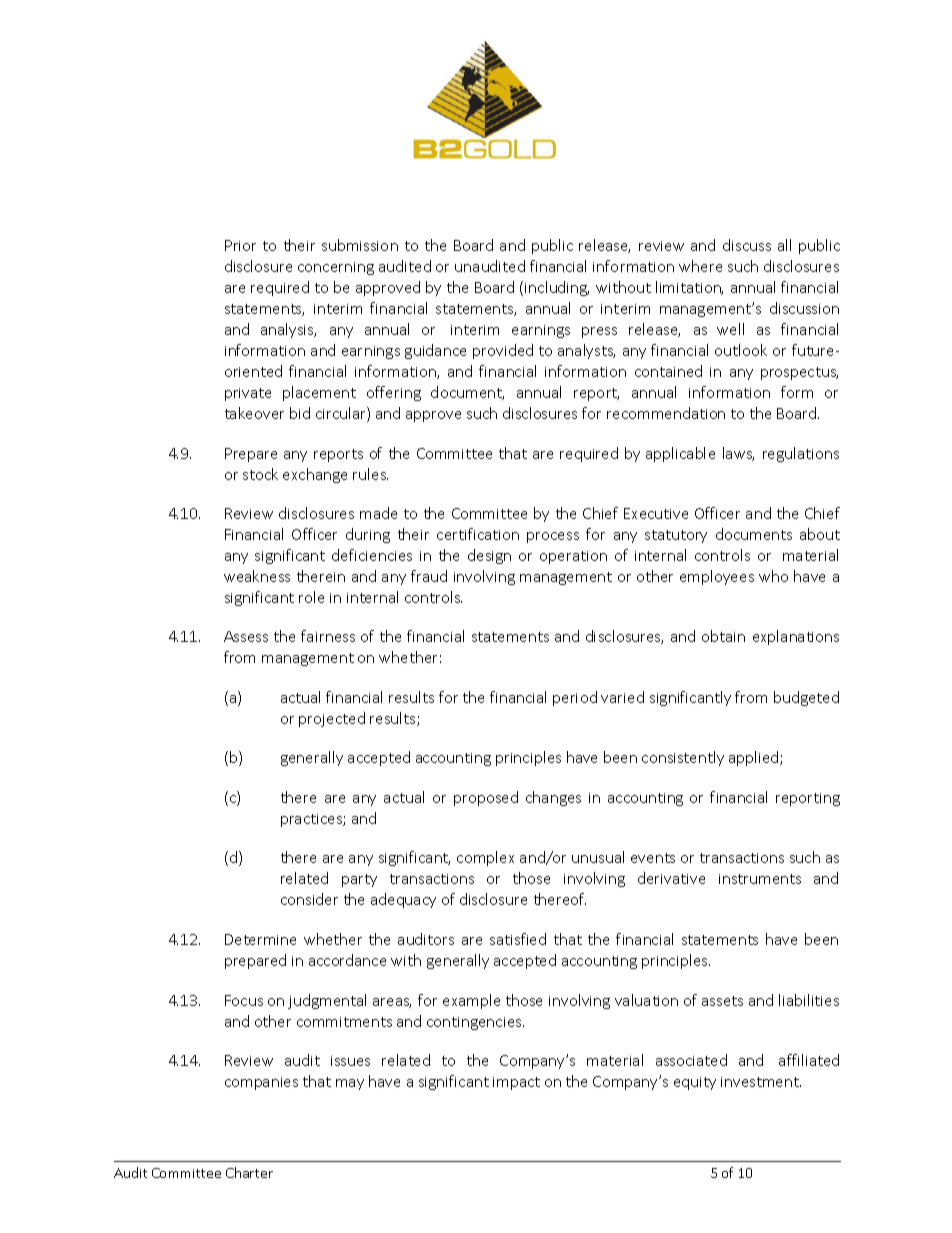 This screenshot has width=952, height=1233. What do you see at coordinates (336, 268) in the screenshot?
I see `concerning` at bounding box center [336, 268].
